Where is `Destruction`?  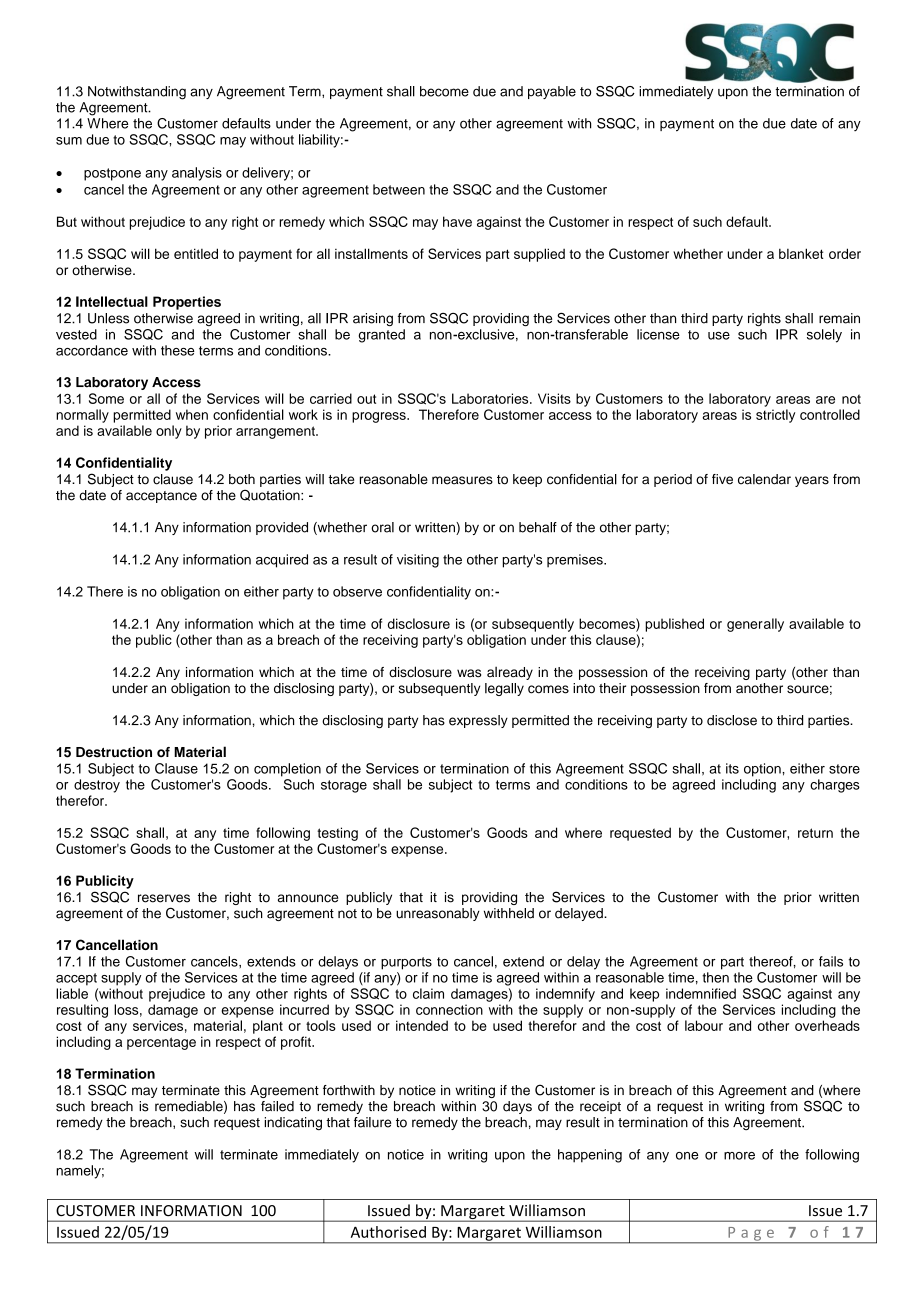 Destruction is located at coordinates (114, 752).
